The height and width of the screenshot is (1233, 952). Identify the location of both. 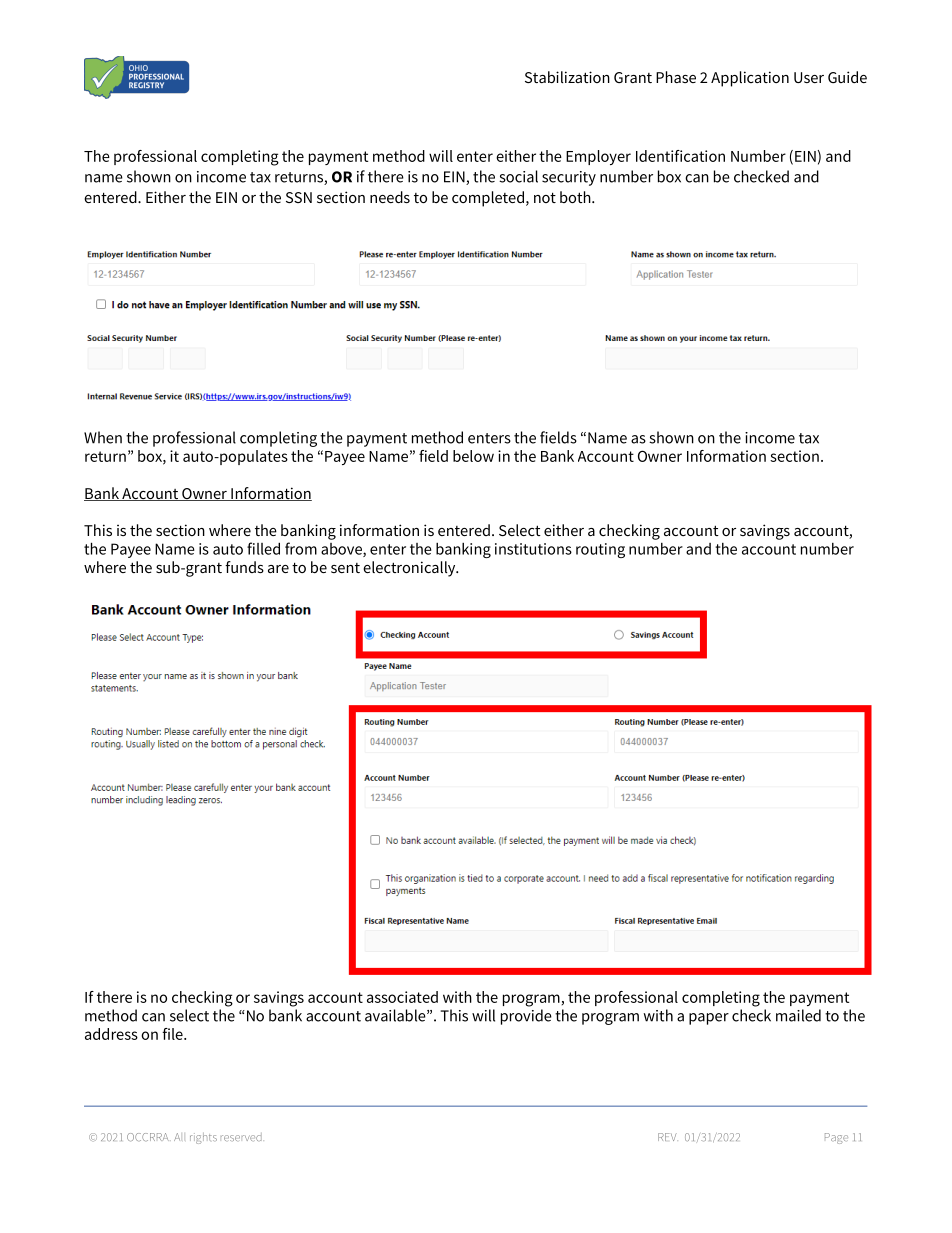
(576, 197).
